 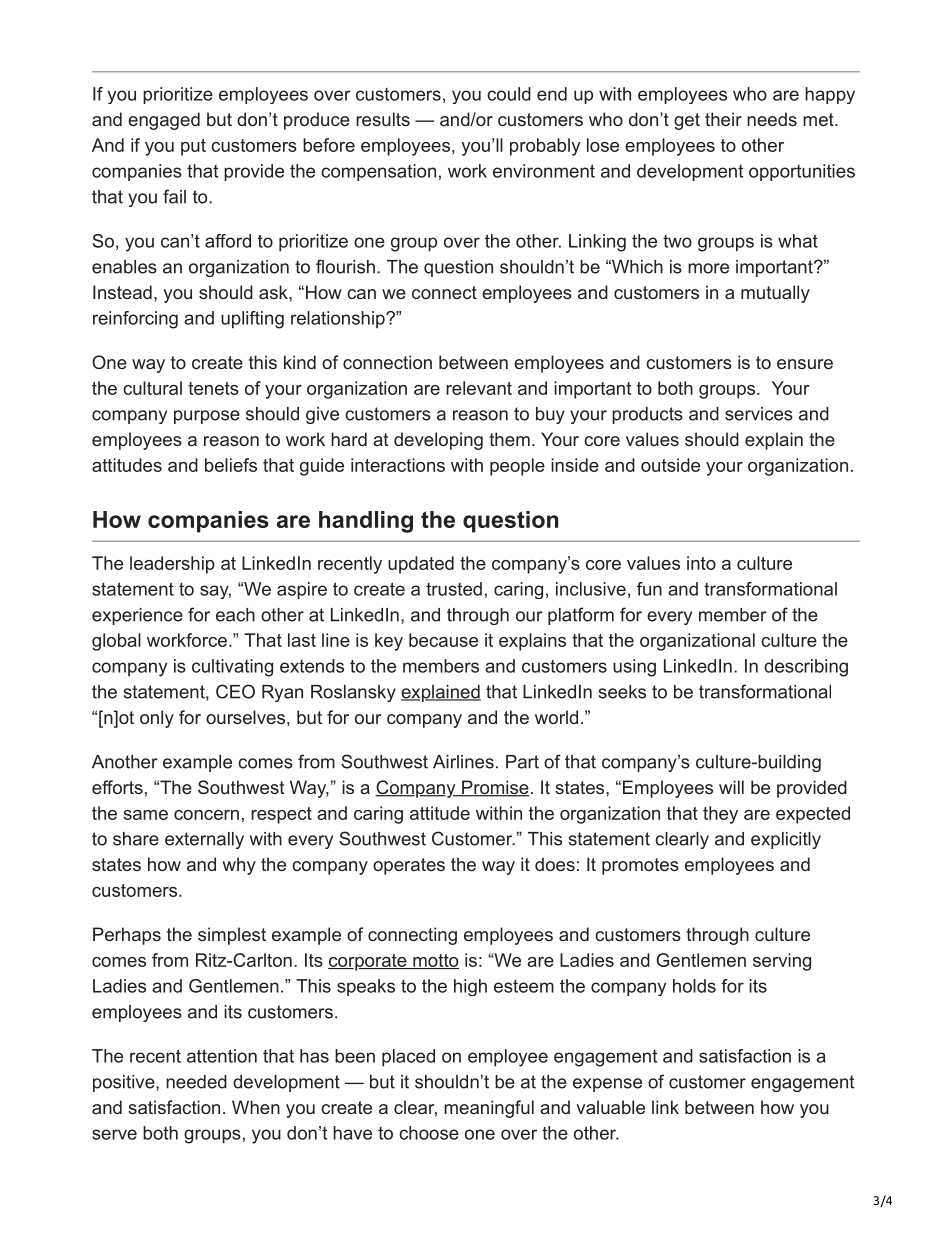 I want to click on Promise, so click(x=494, y=788).
